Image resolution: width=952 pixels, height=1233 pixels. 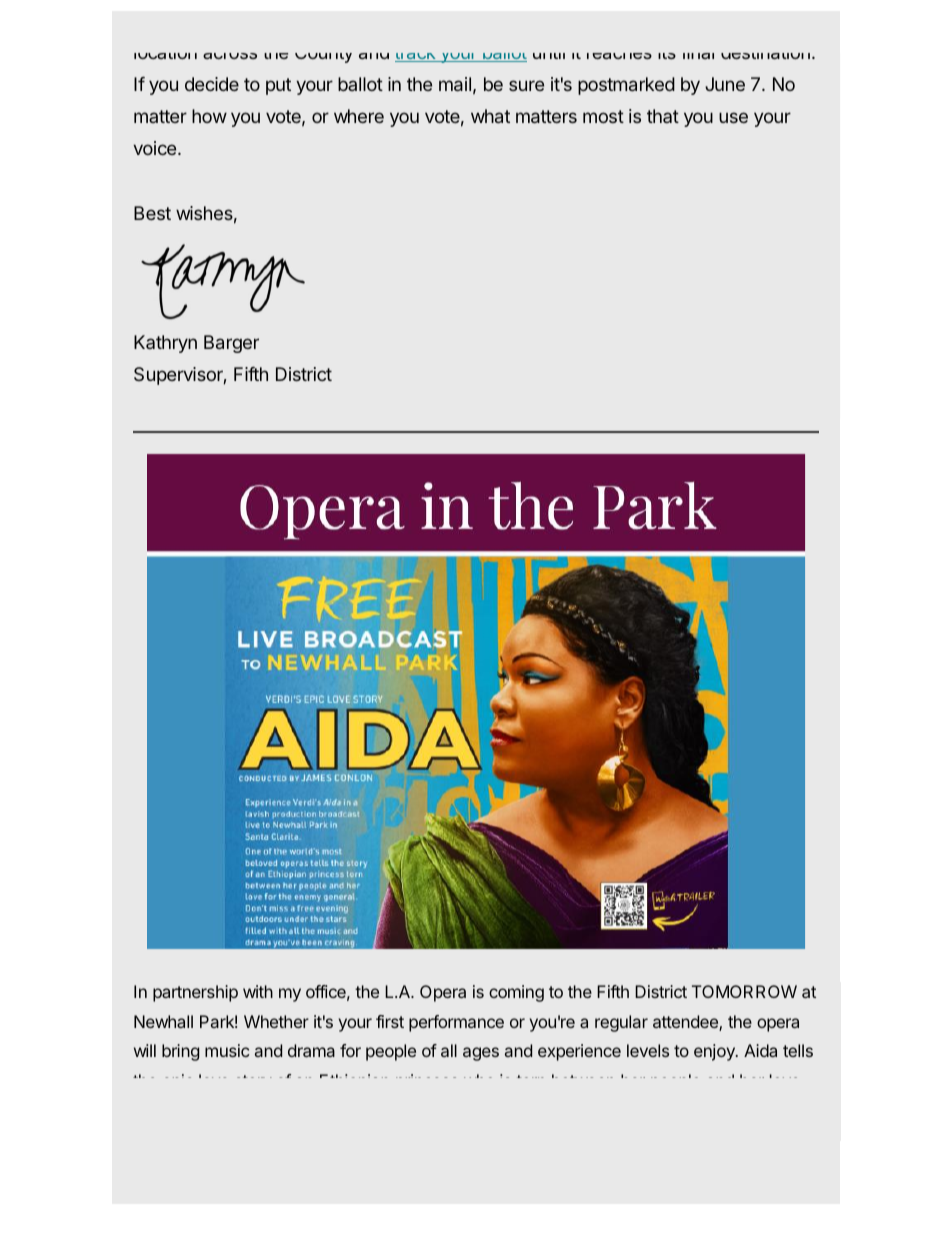 I want to click on mail, so click(x=455, y=84).
